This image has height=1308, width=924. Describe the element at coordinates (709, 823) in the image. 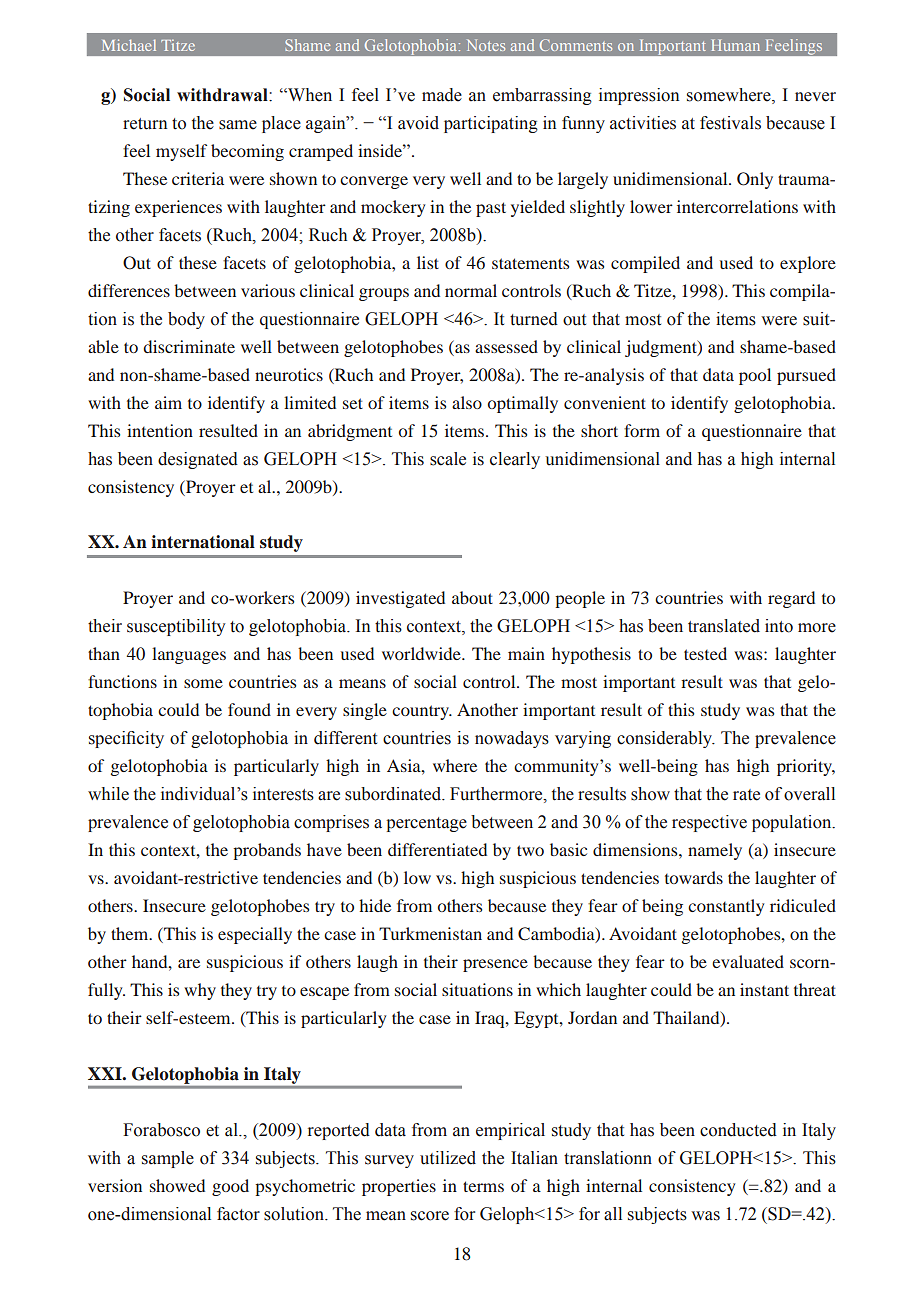

I see `respective` at that location.
